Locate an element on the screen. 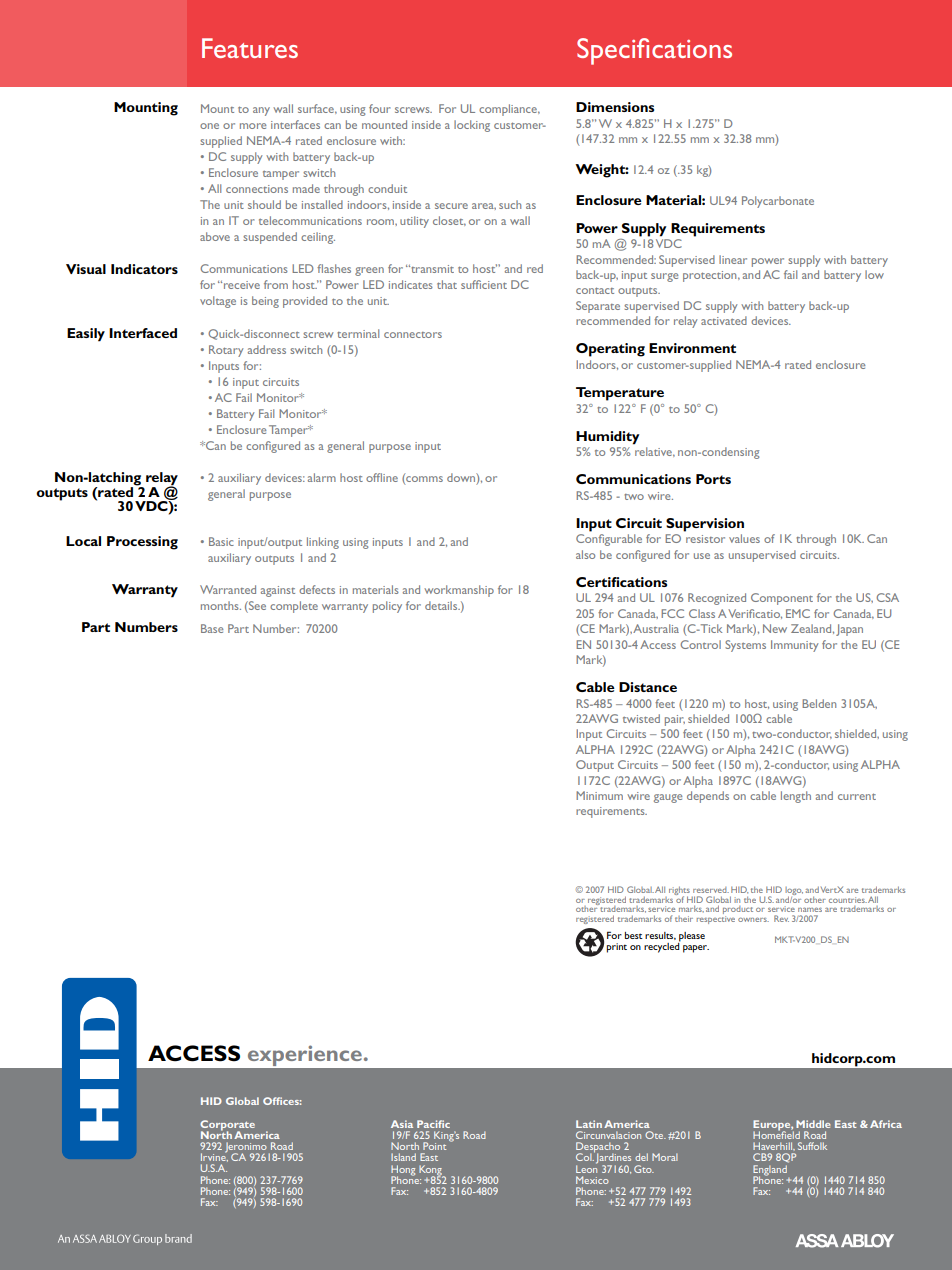  Specifications is located at coordinates (654, 51).
